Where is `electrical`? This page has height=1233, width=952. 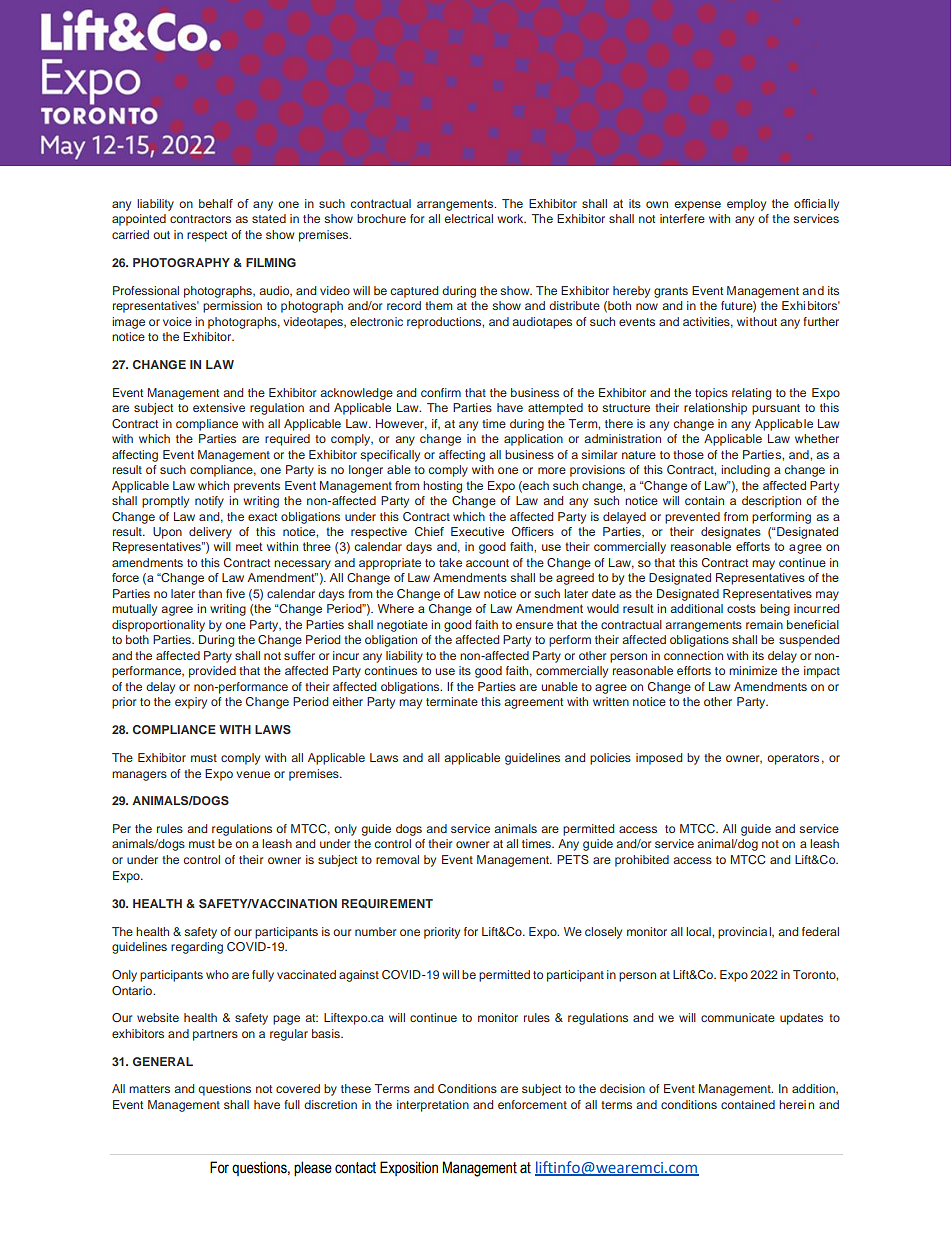 electrical is located at coordinates (469, 218).
